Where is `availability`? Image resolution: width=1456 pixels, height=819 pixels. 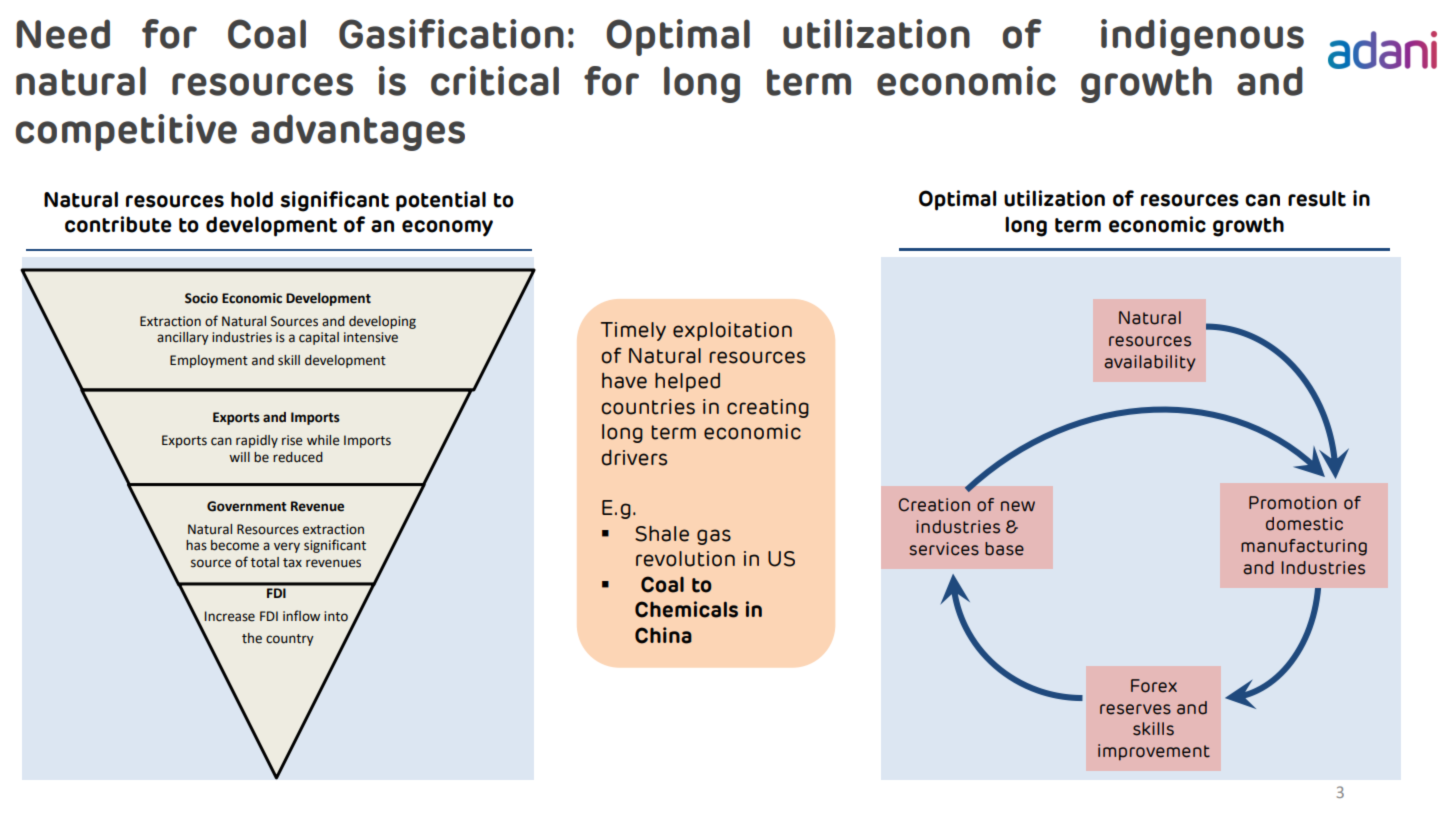
availability is located at coordinates (1149, 363).
